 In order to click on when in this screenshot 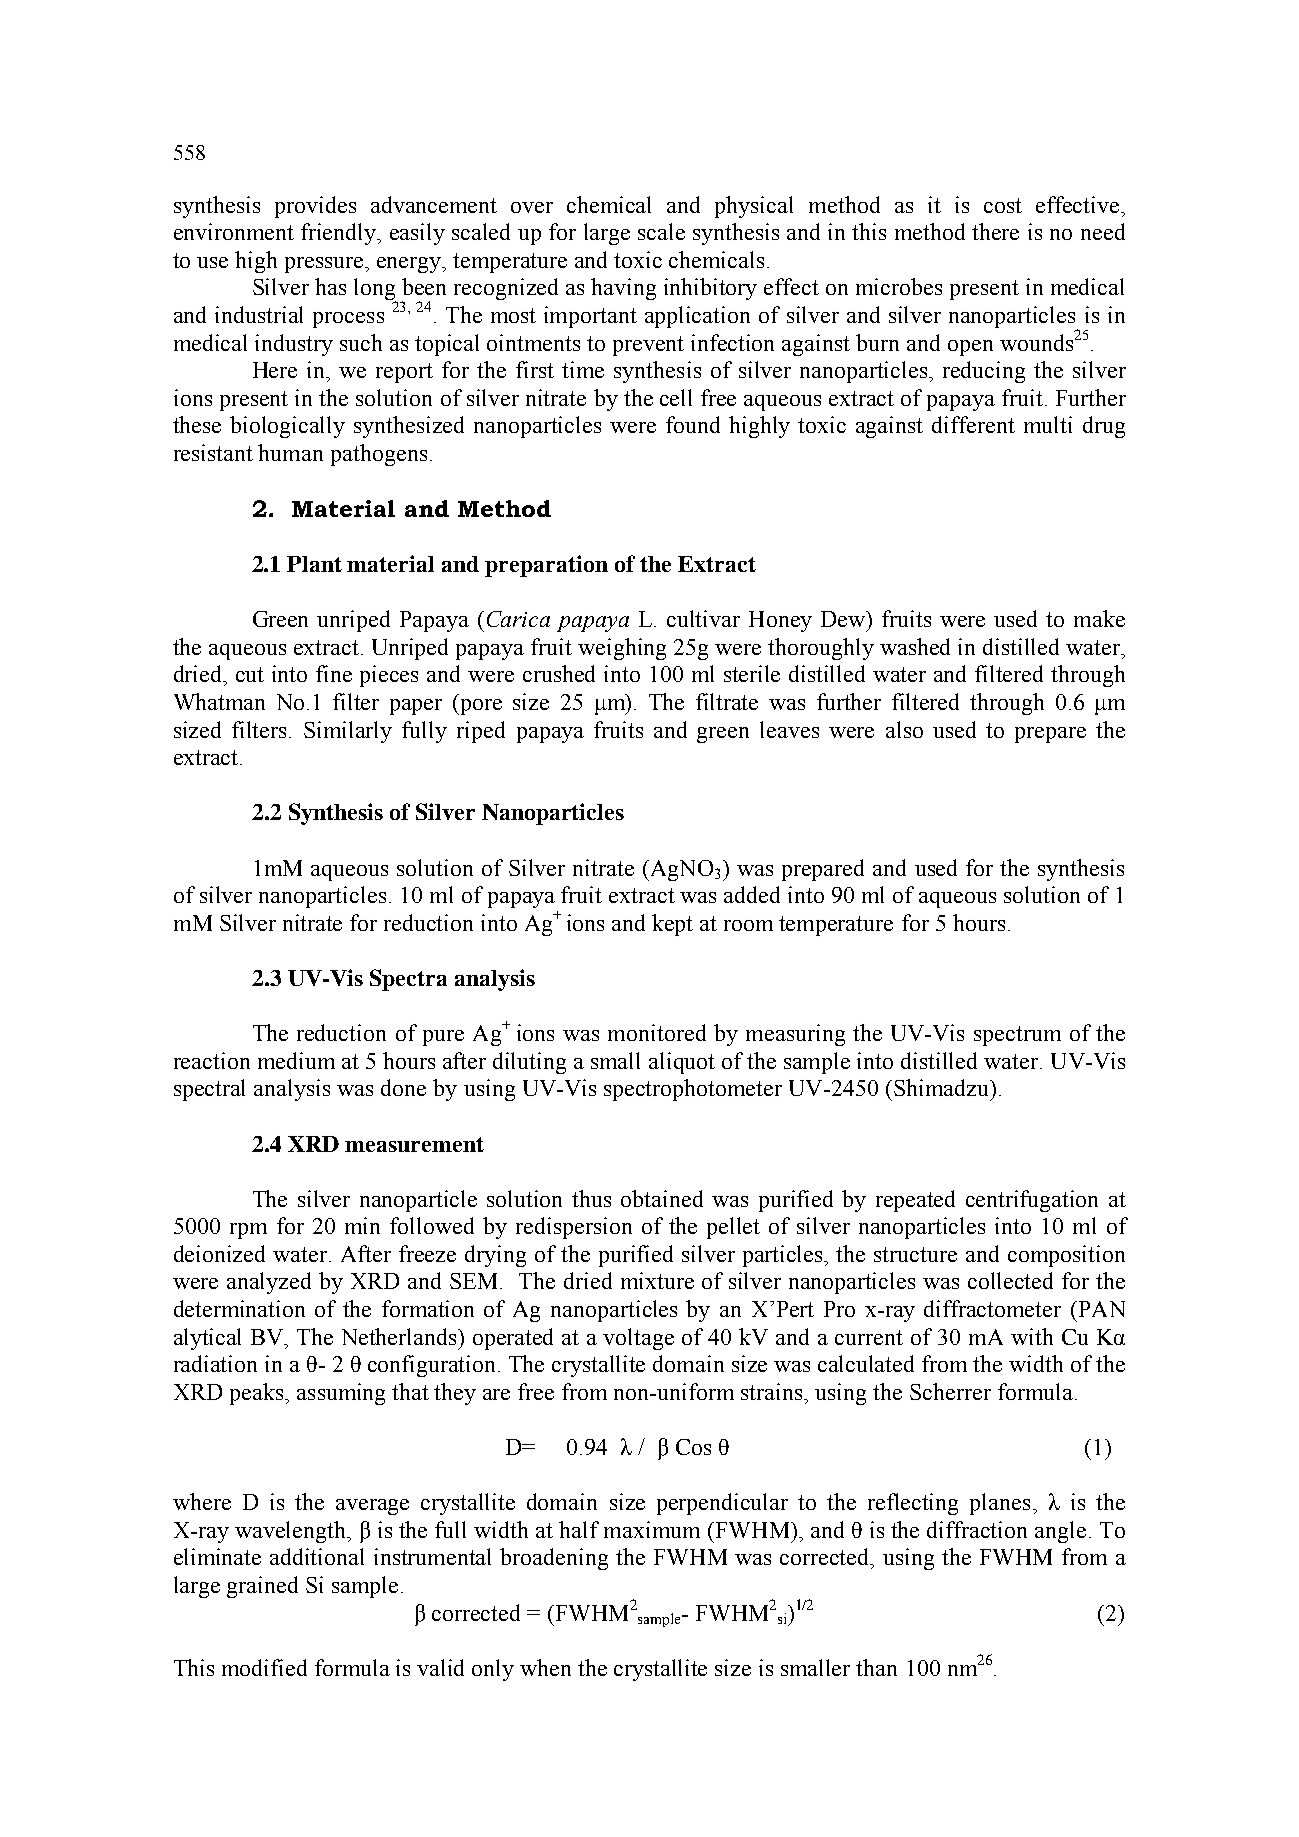, I will do `click(545, 1667)`.
